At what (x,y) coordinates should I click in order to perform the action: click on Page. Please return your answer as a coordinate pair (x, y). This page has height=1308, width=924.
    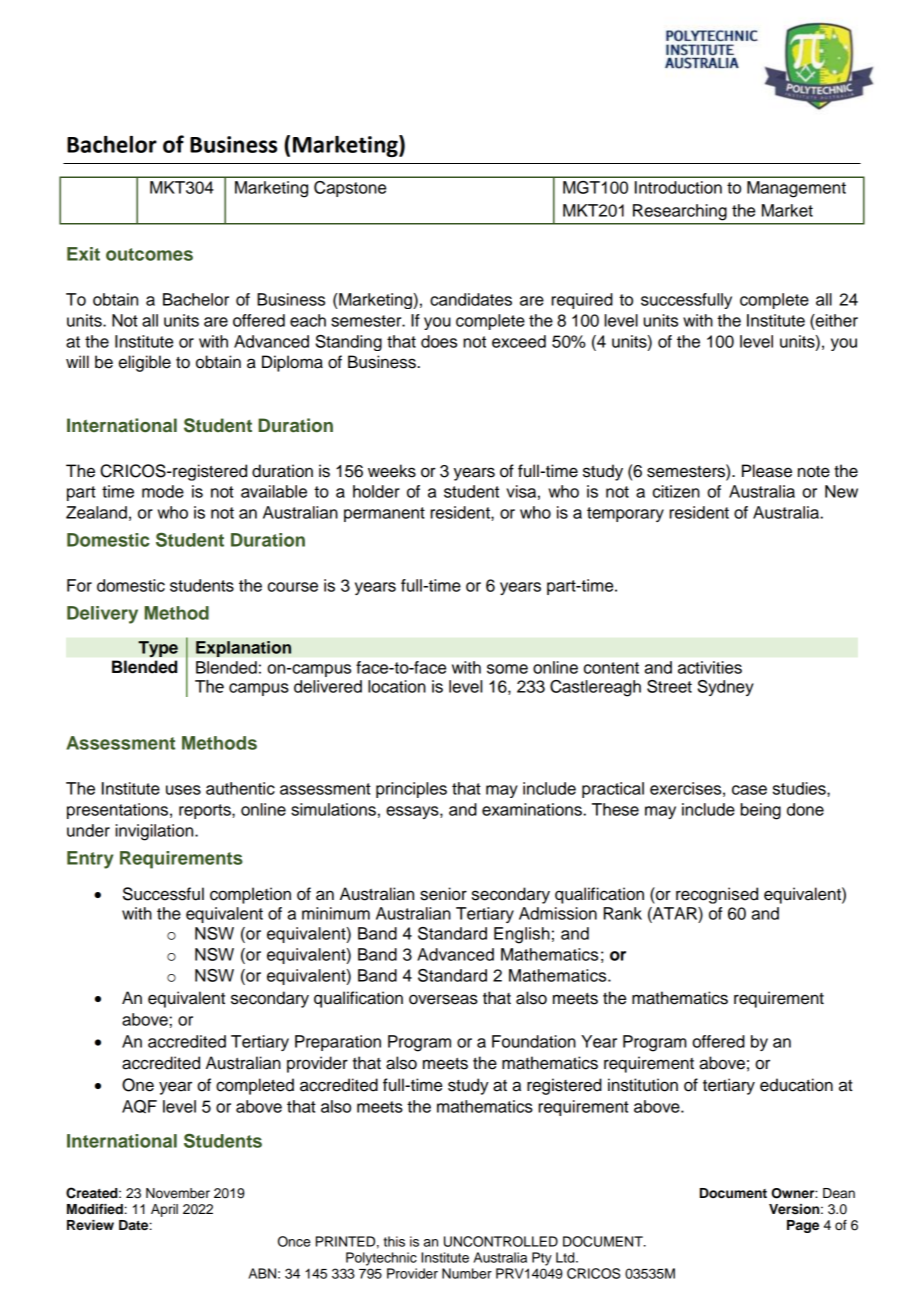
    Looking at the image, I should click on (803, 1226).
